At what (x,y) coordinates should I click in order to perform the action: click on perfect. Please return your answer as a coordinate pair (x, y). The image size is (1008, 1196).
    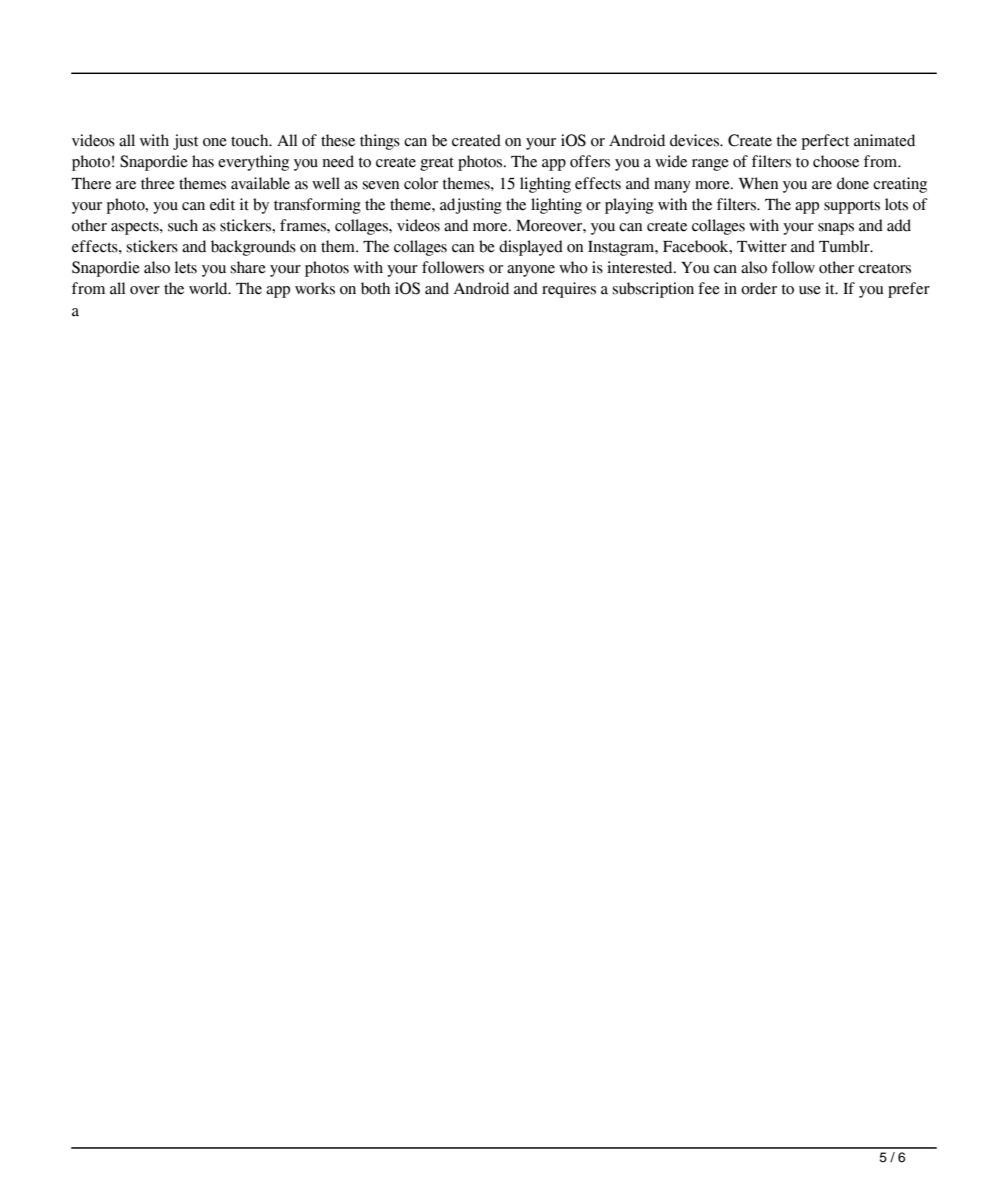
    Looking at the image, I should click on (825, 142).
